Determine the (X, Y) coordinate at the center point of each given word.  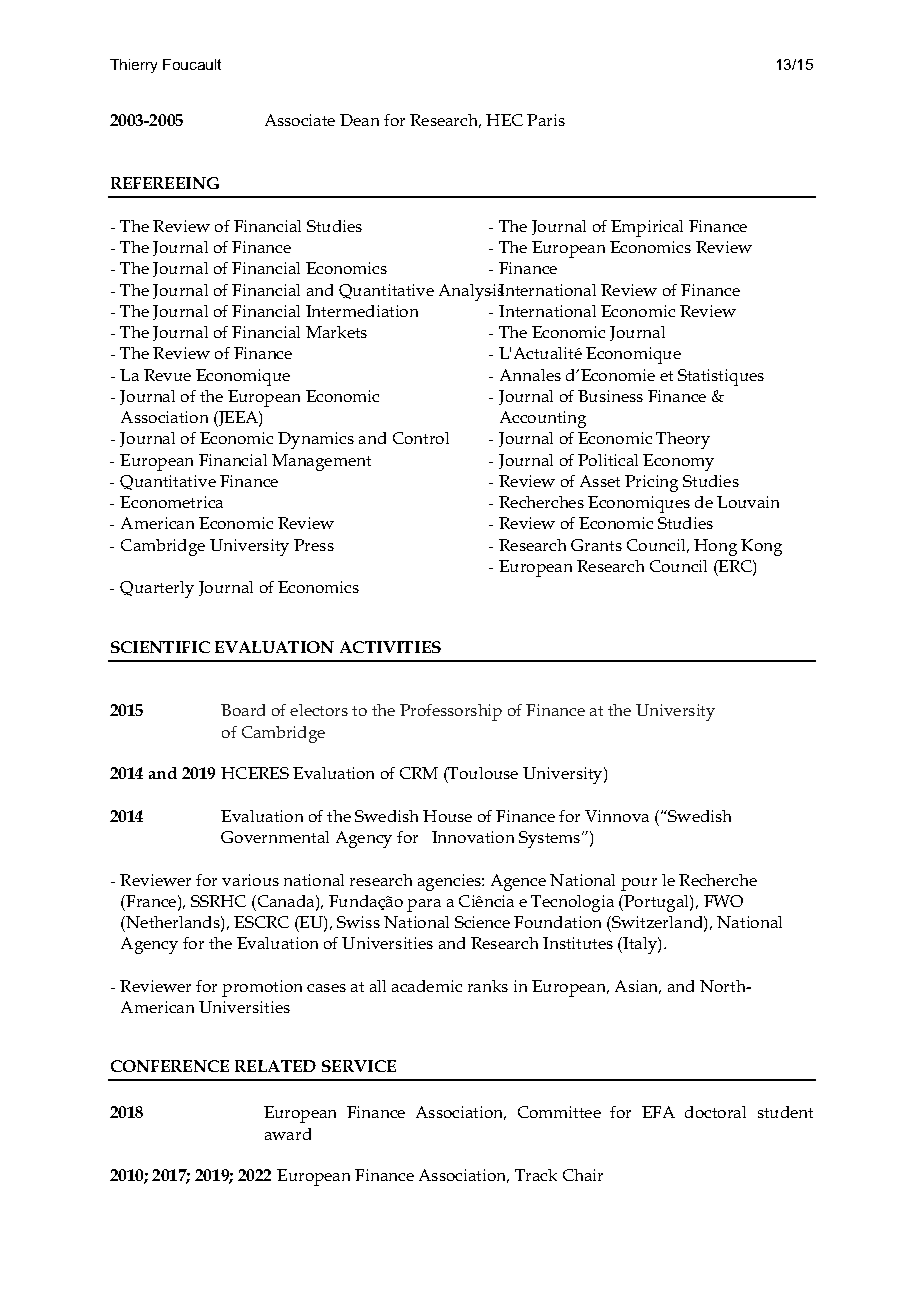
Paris (546, 120)
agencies (450, 882)
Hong (715, 547)
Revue (167, 375)
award (288, 1134)
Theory (683, 440)
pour (639, 884)
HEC (504, 120)
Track (536, 1175)
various (250, 880)
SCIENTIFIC (160, 647)
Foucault (192, 64)
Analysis (471, 292)
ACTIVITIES (390, 647)
